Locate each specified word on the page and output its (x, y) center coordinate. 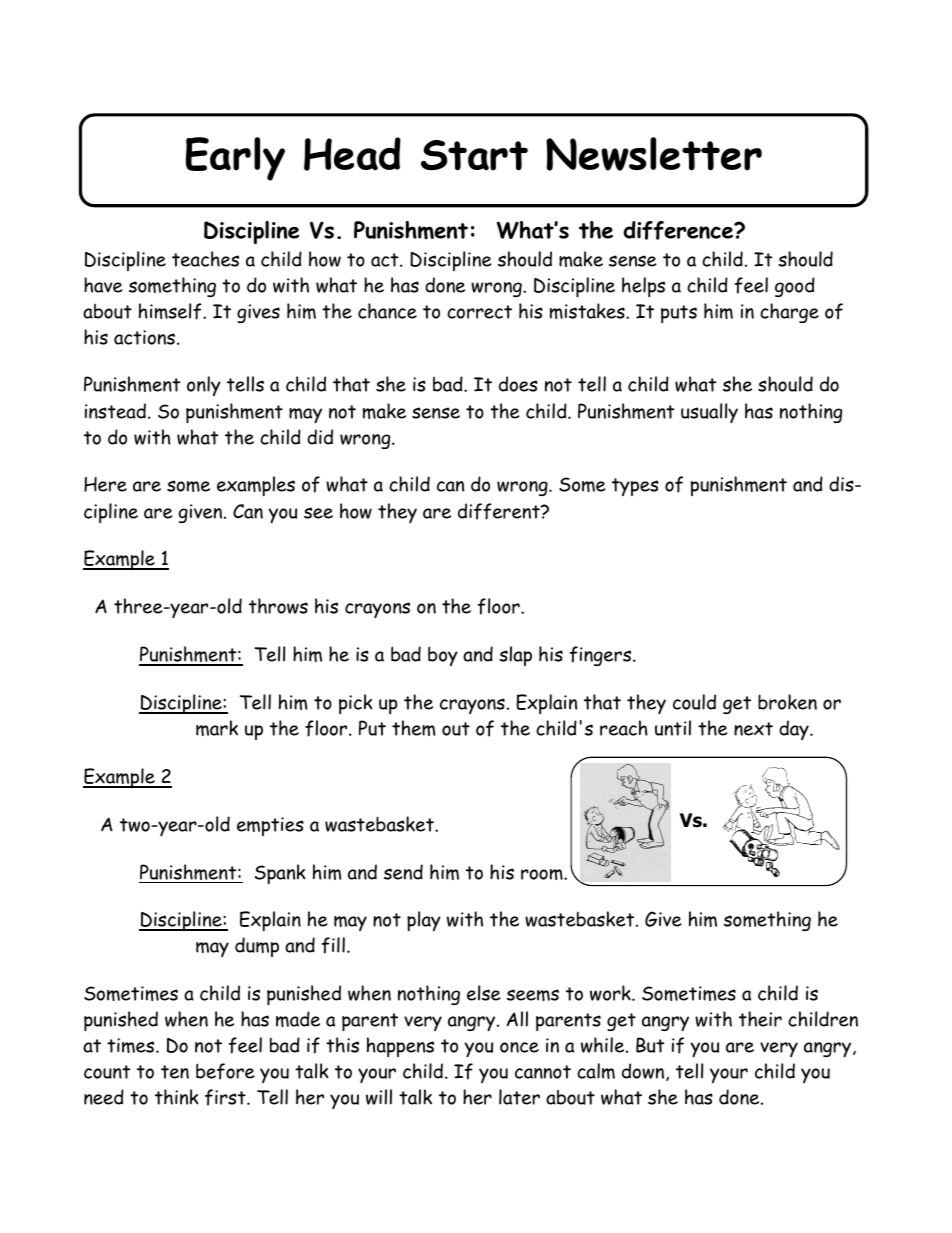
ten (175, 1072)
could (694, 702)
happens (400, 1047)
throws (278, 606)
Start (474, 155)
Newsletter (654, 154)
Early (235, 159)
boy (443, 656)
